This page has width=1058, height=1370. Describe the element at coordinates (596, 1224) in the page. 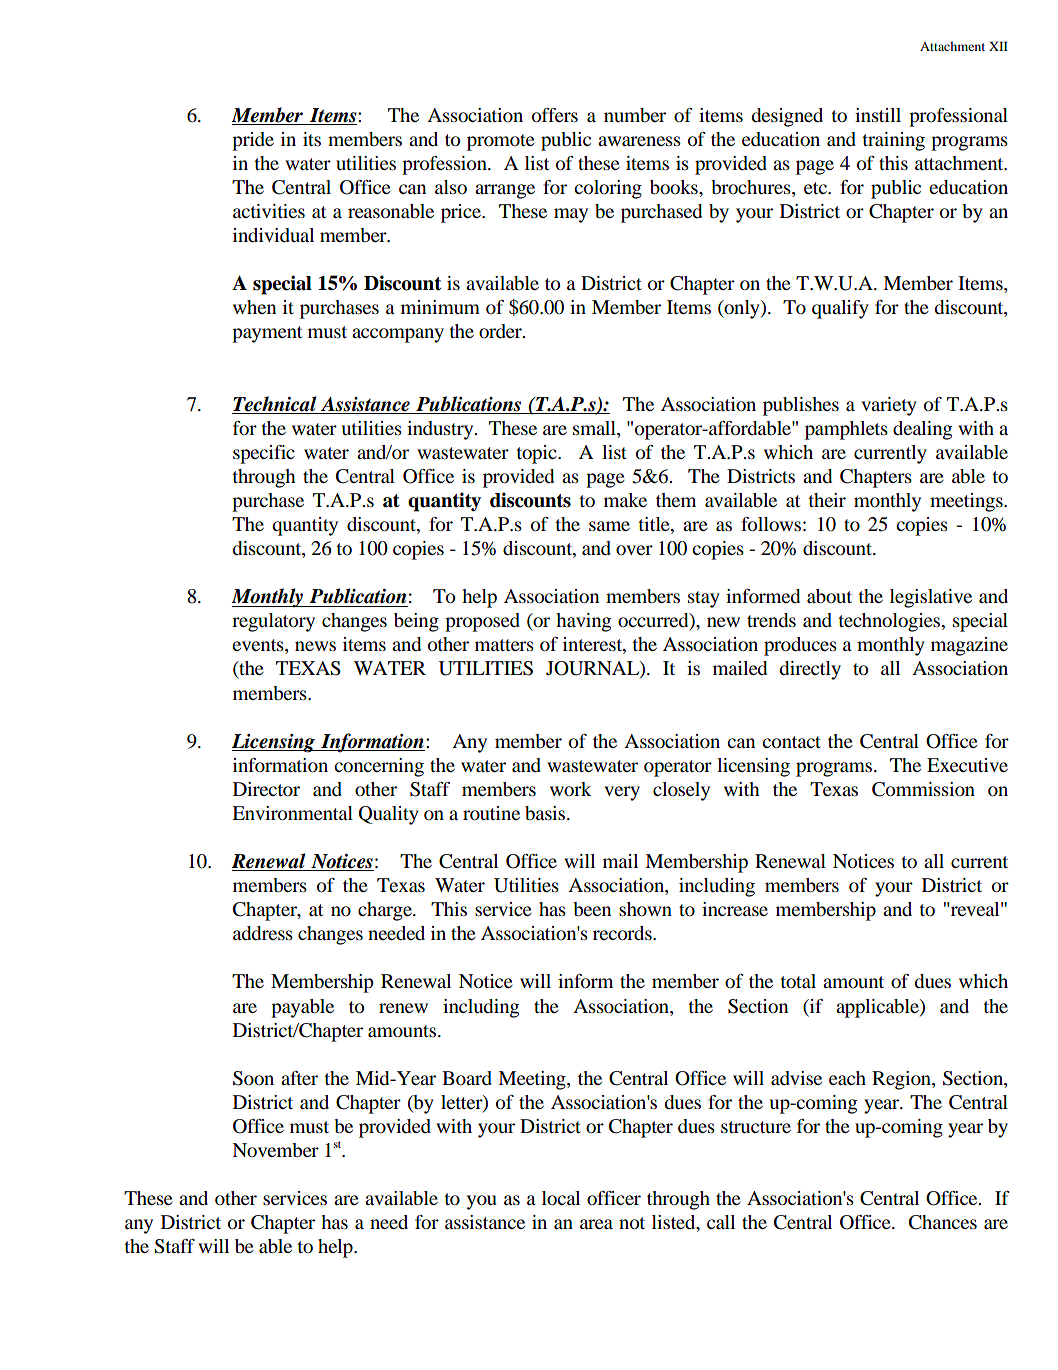

I see `area` at that location.
